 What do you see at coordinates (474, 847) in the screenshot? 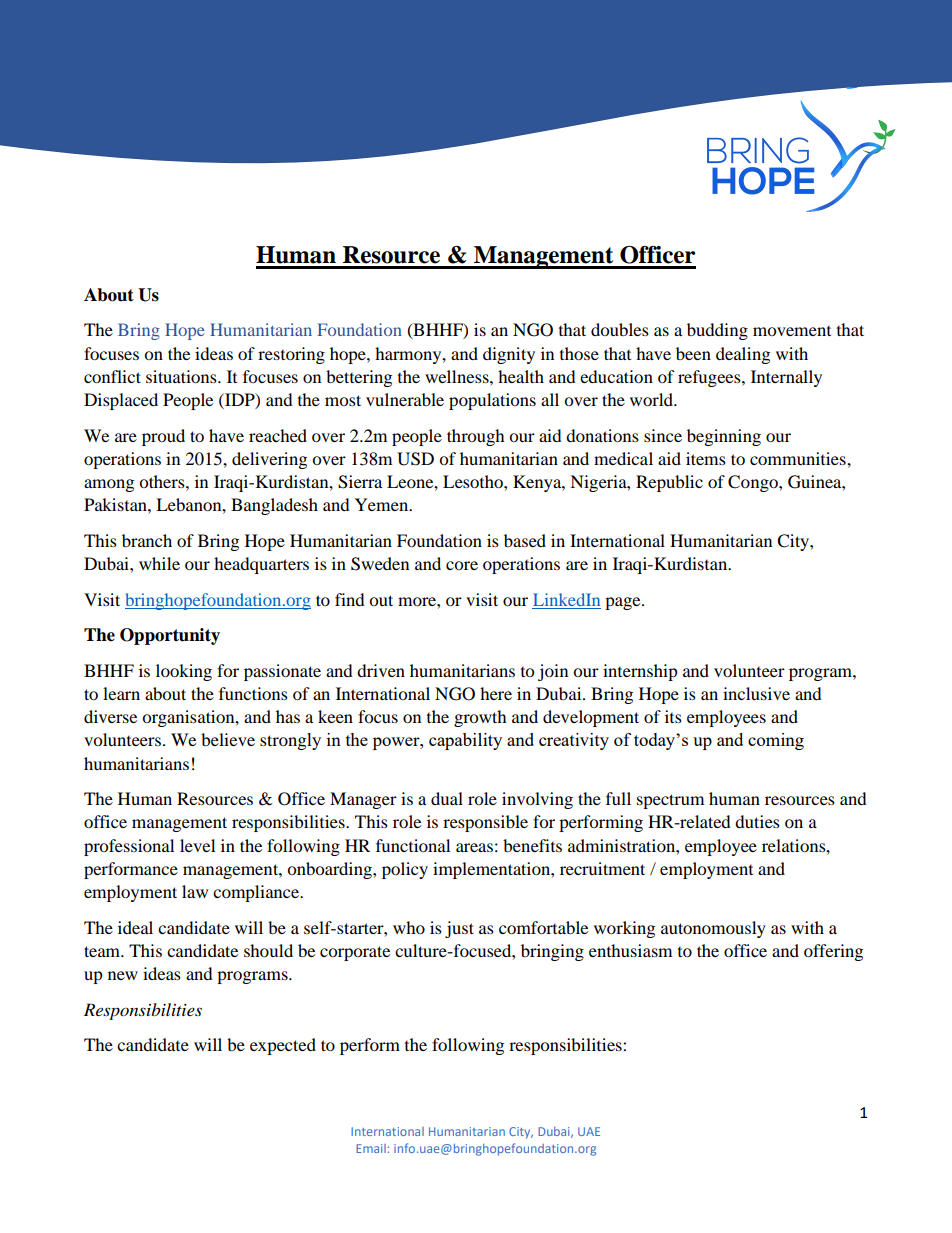
I see `areas` at bounding box center [474, 847].
